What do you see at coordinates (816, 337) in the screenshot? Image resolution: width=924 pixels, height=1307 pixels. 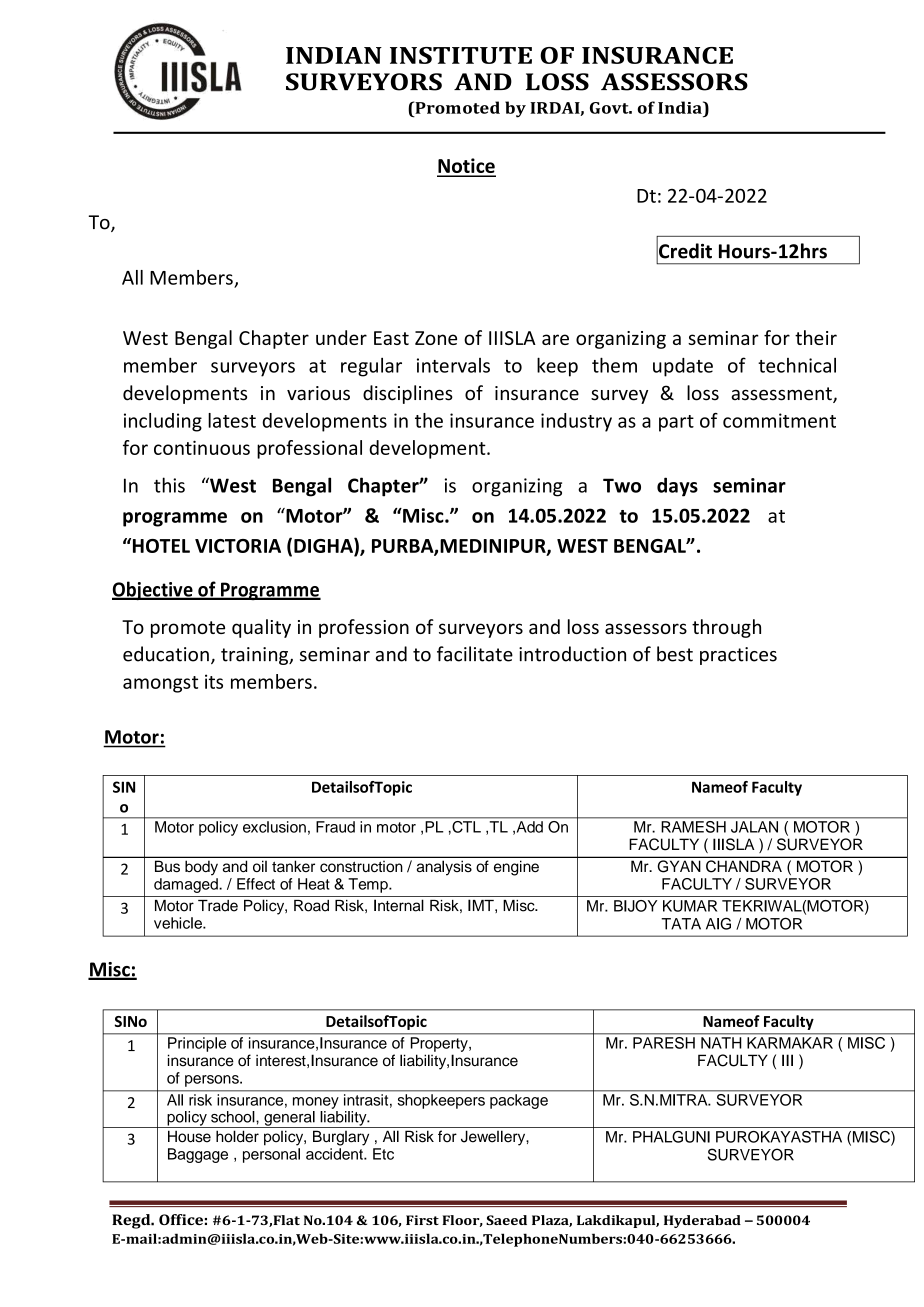 I see `their` at bounding box center [816, 337].
